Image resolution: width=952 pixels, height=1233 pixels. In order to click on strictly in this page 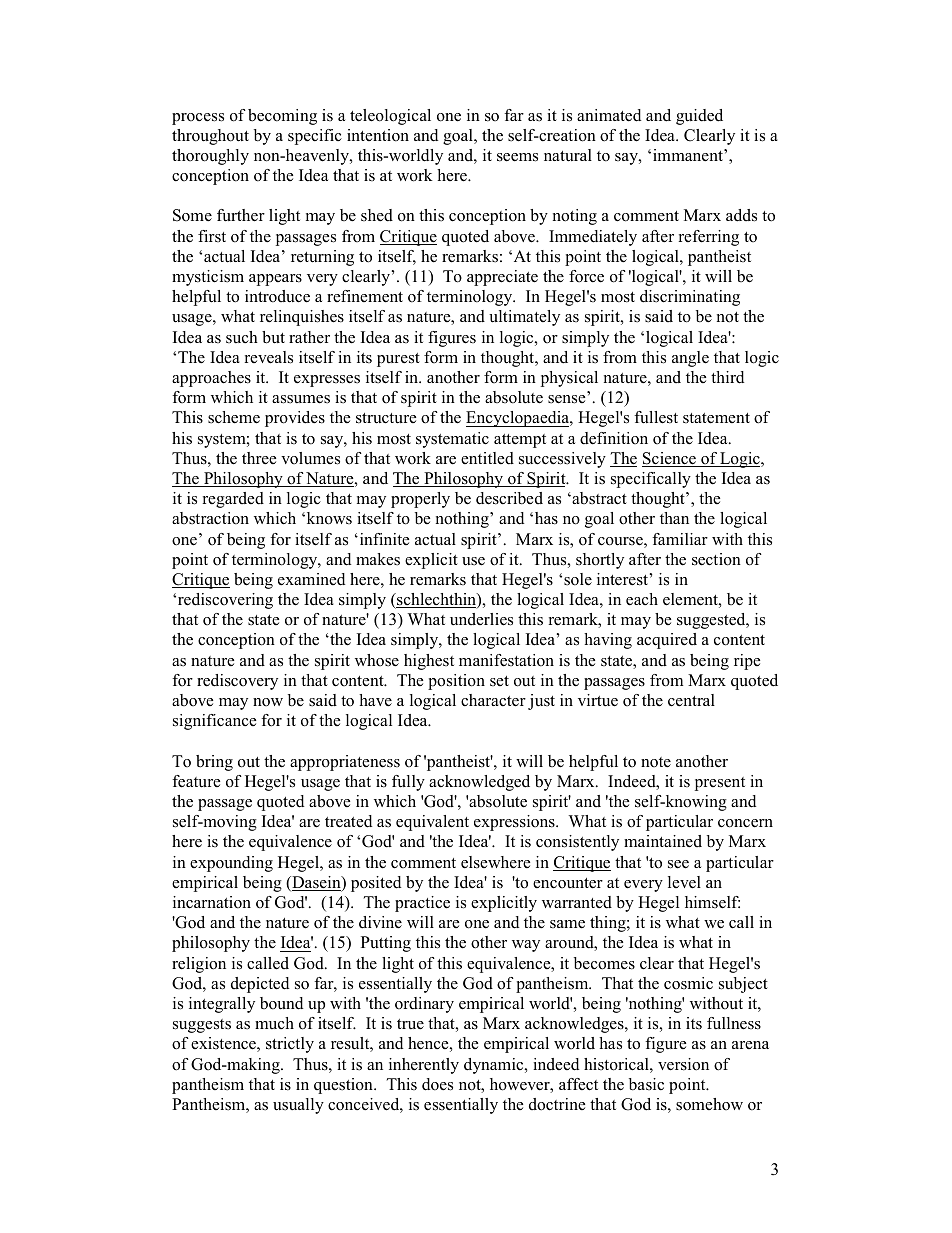, I will do `click(290, 1045)`.
